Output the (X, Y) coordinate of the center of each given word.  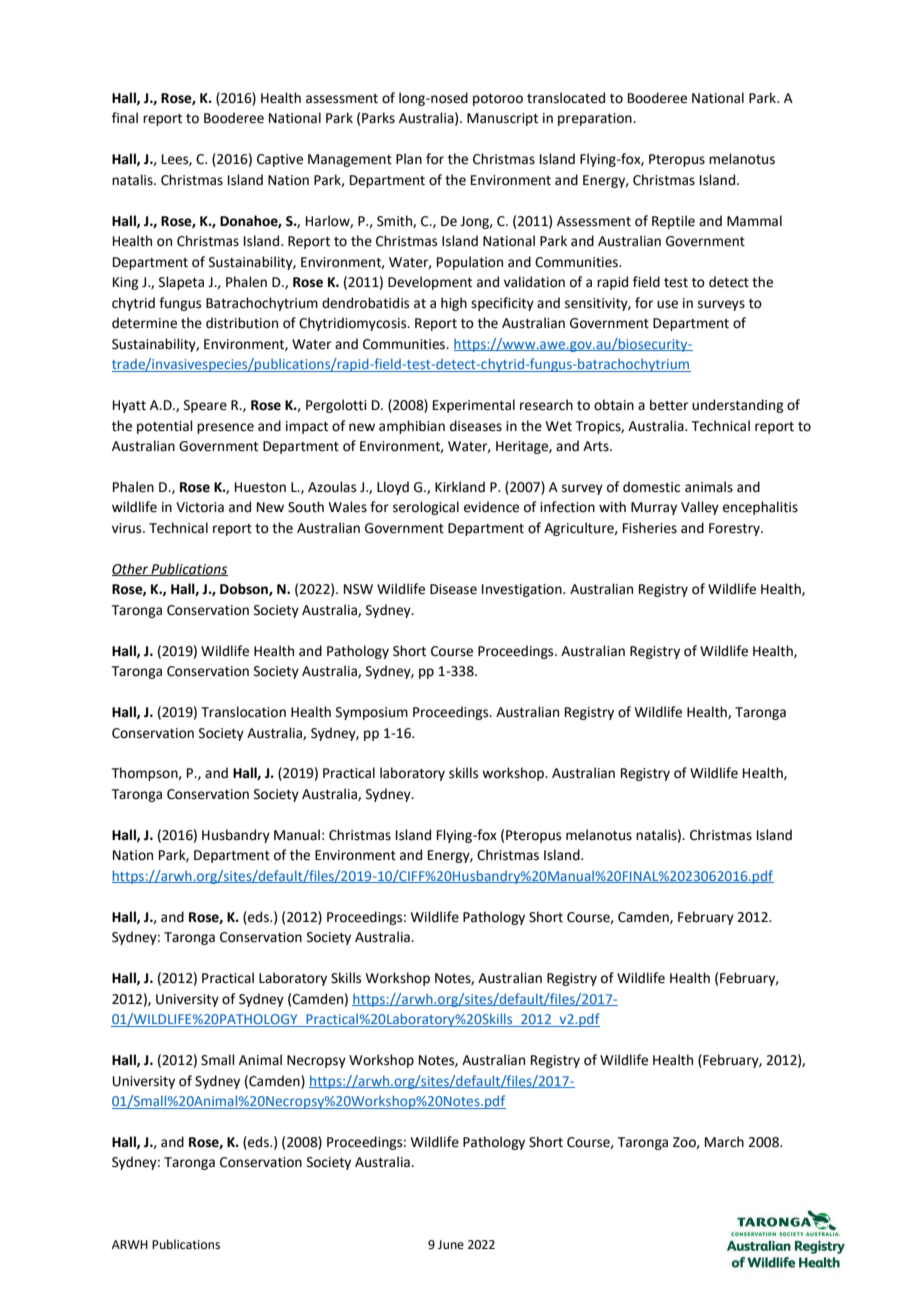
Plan (409, 159)
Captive (280, 160)
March (724, 1142)
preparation (596, 119)
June (451, 1245)
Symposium (372, 713)
